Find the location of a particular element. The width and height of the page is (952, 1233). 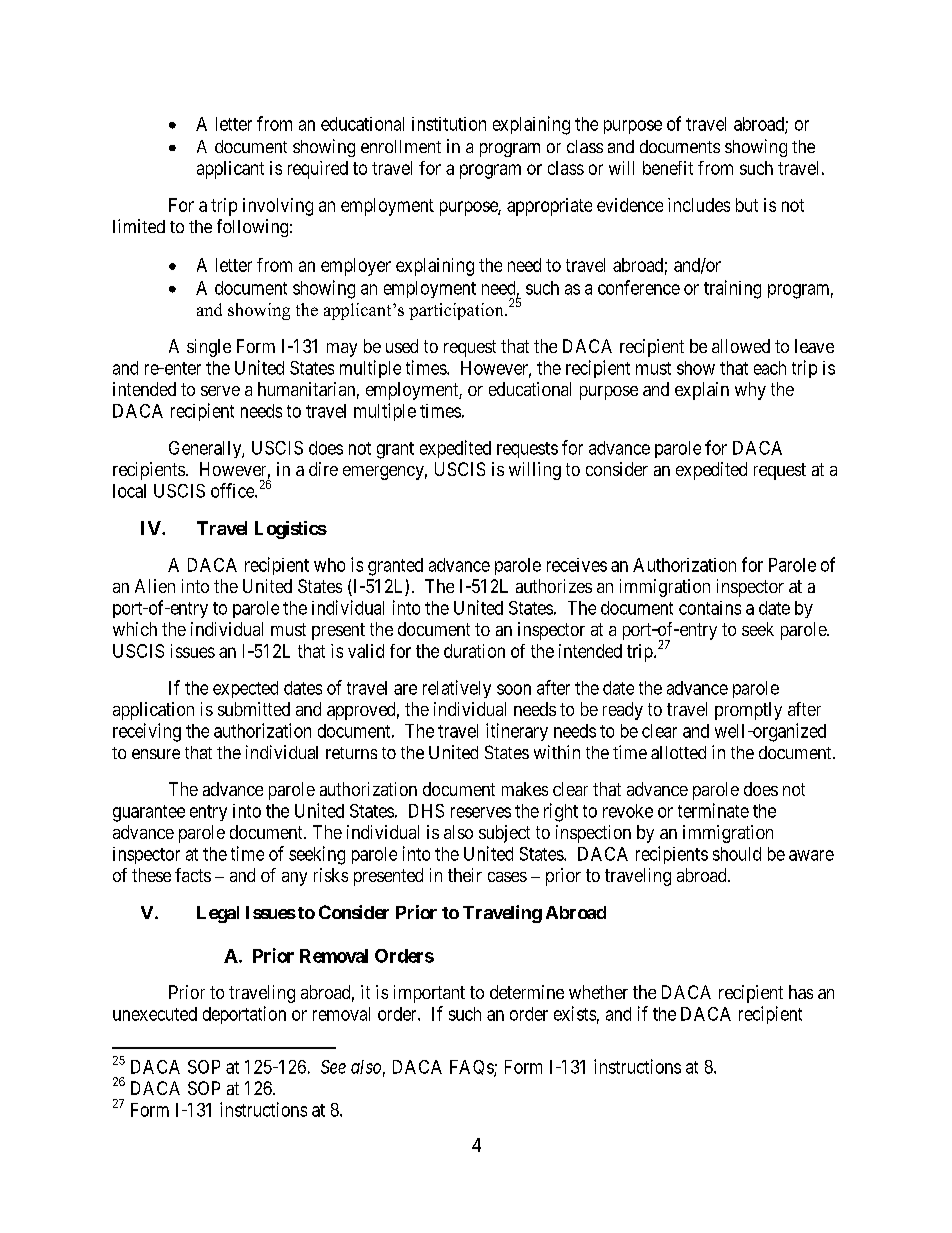

has is located at coordinates (801, 992).
